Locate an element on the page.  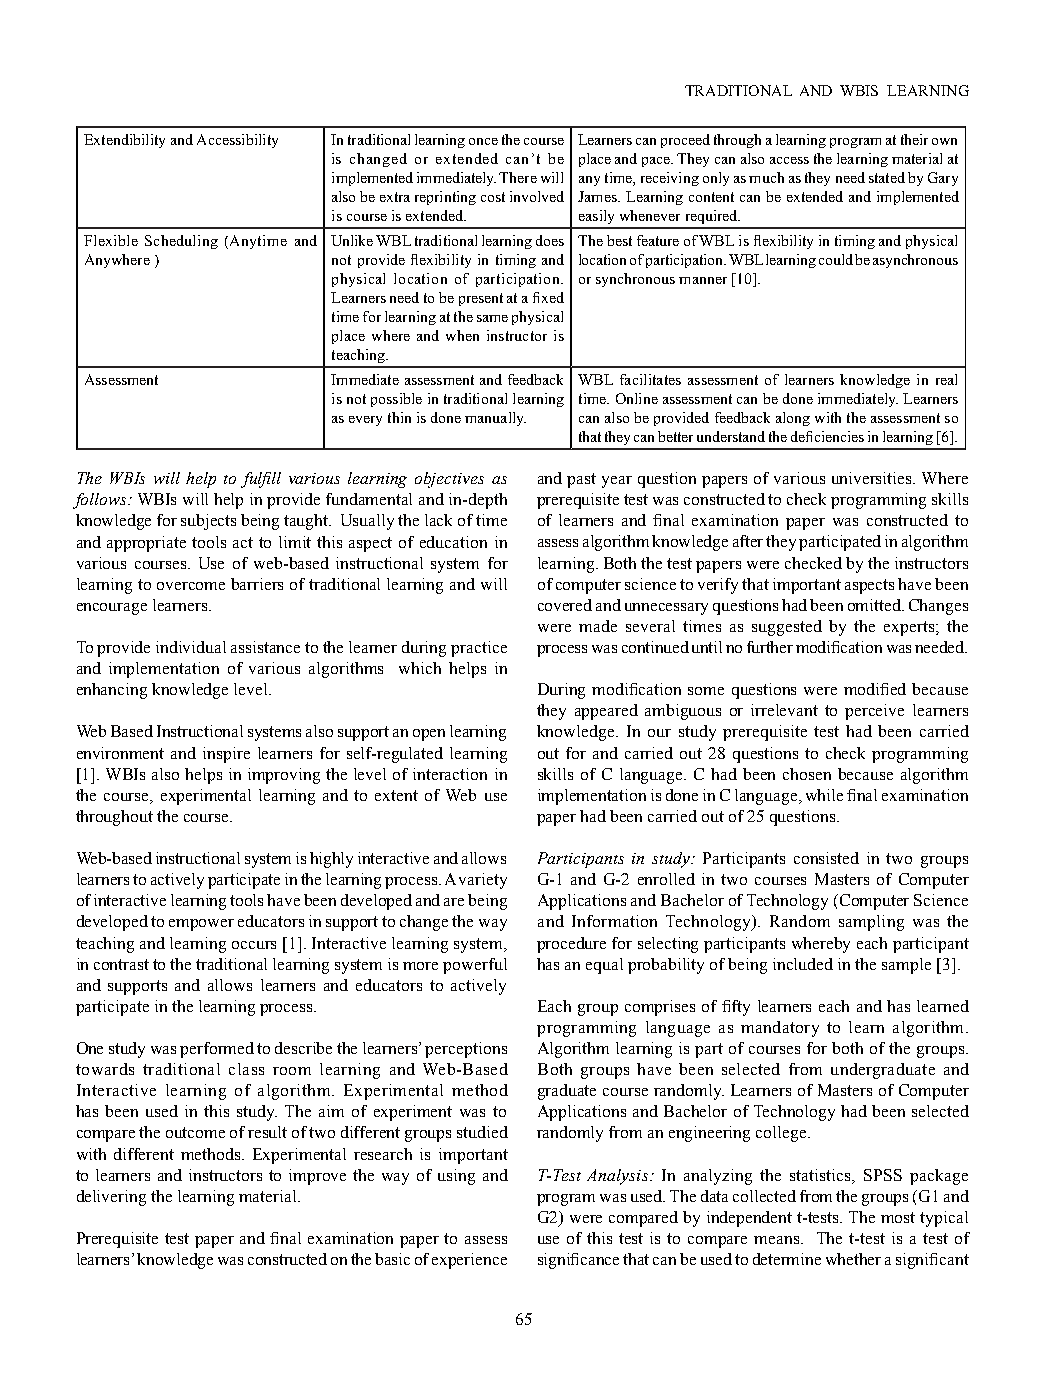
fulfill is located at coordinates (261, 480).
